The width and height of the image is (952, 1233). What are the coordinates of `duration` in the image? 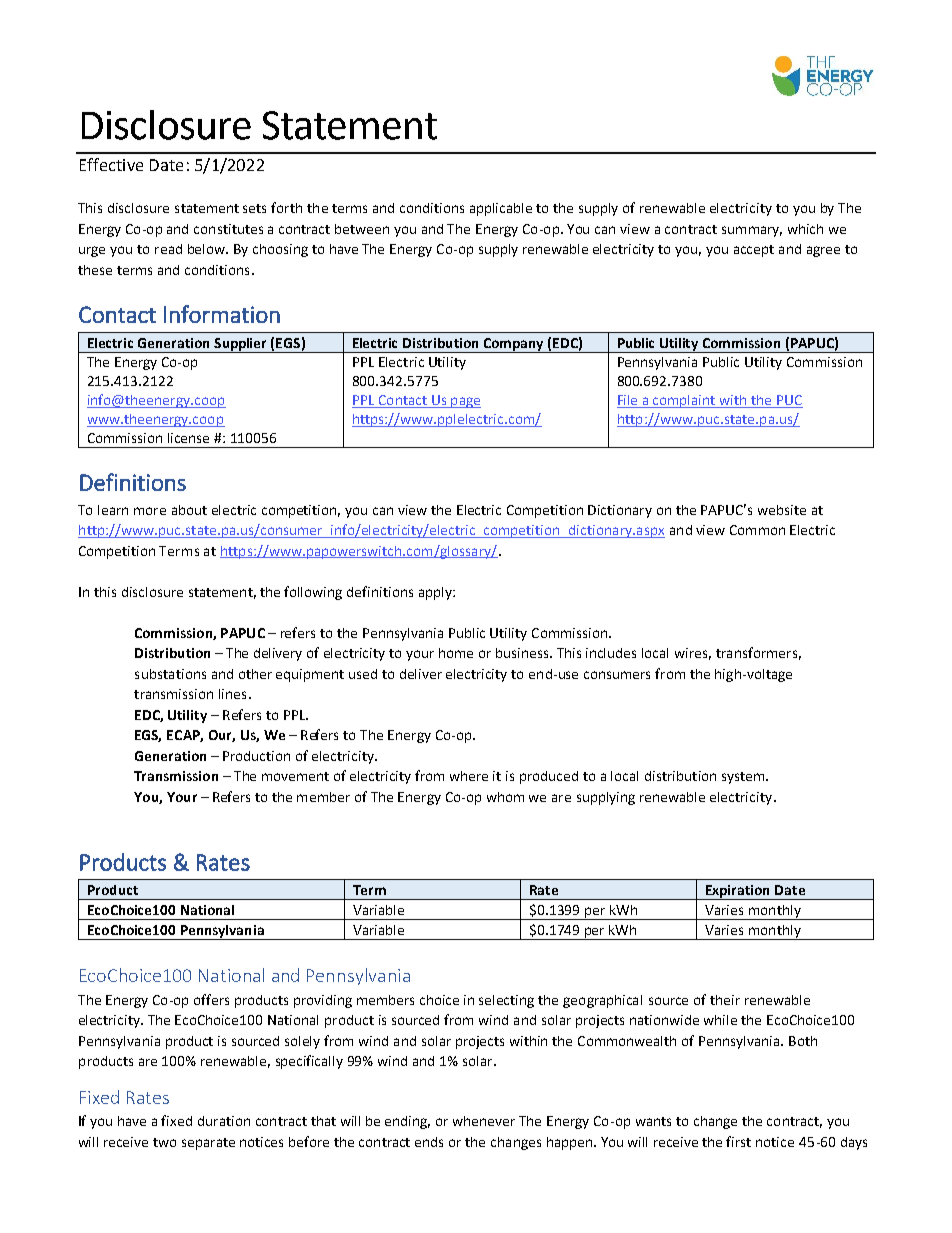 It's located at (224, 1121).
